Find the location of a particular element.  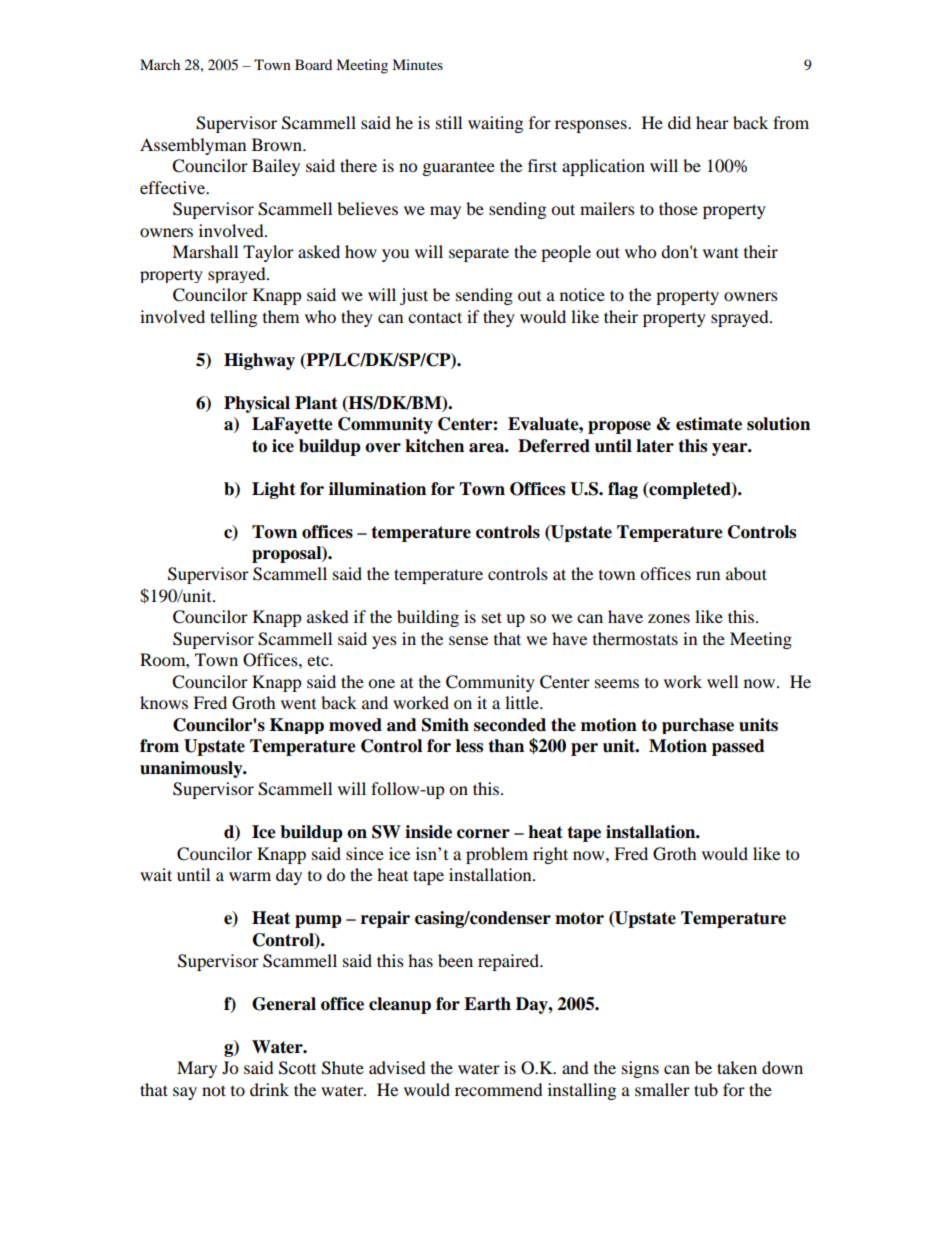

still is located at coordinates (449, 122).
